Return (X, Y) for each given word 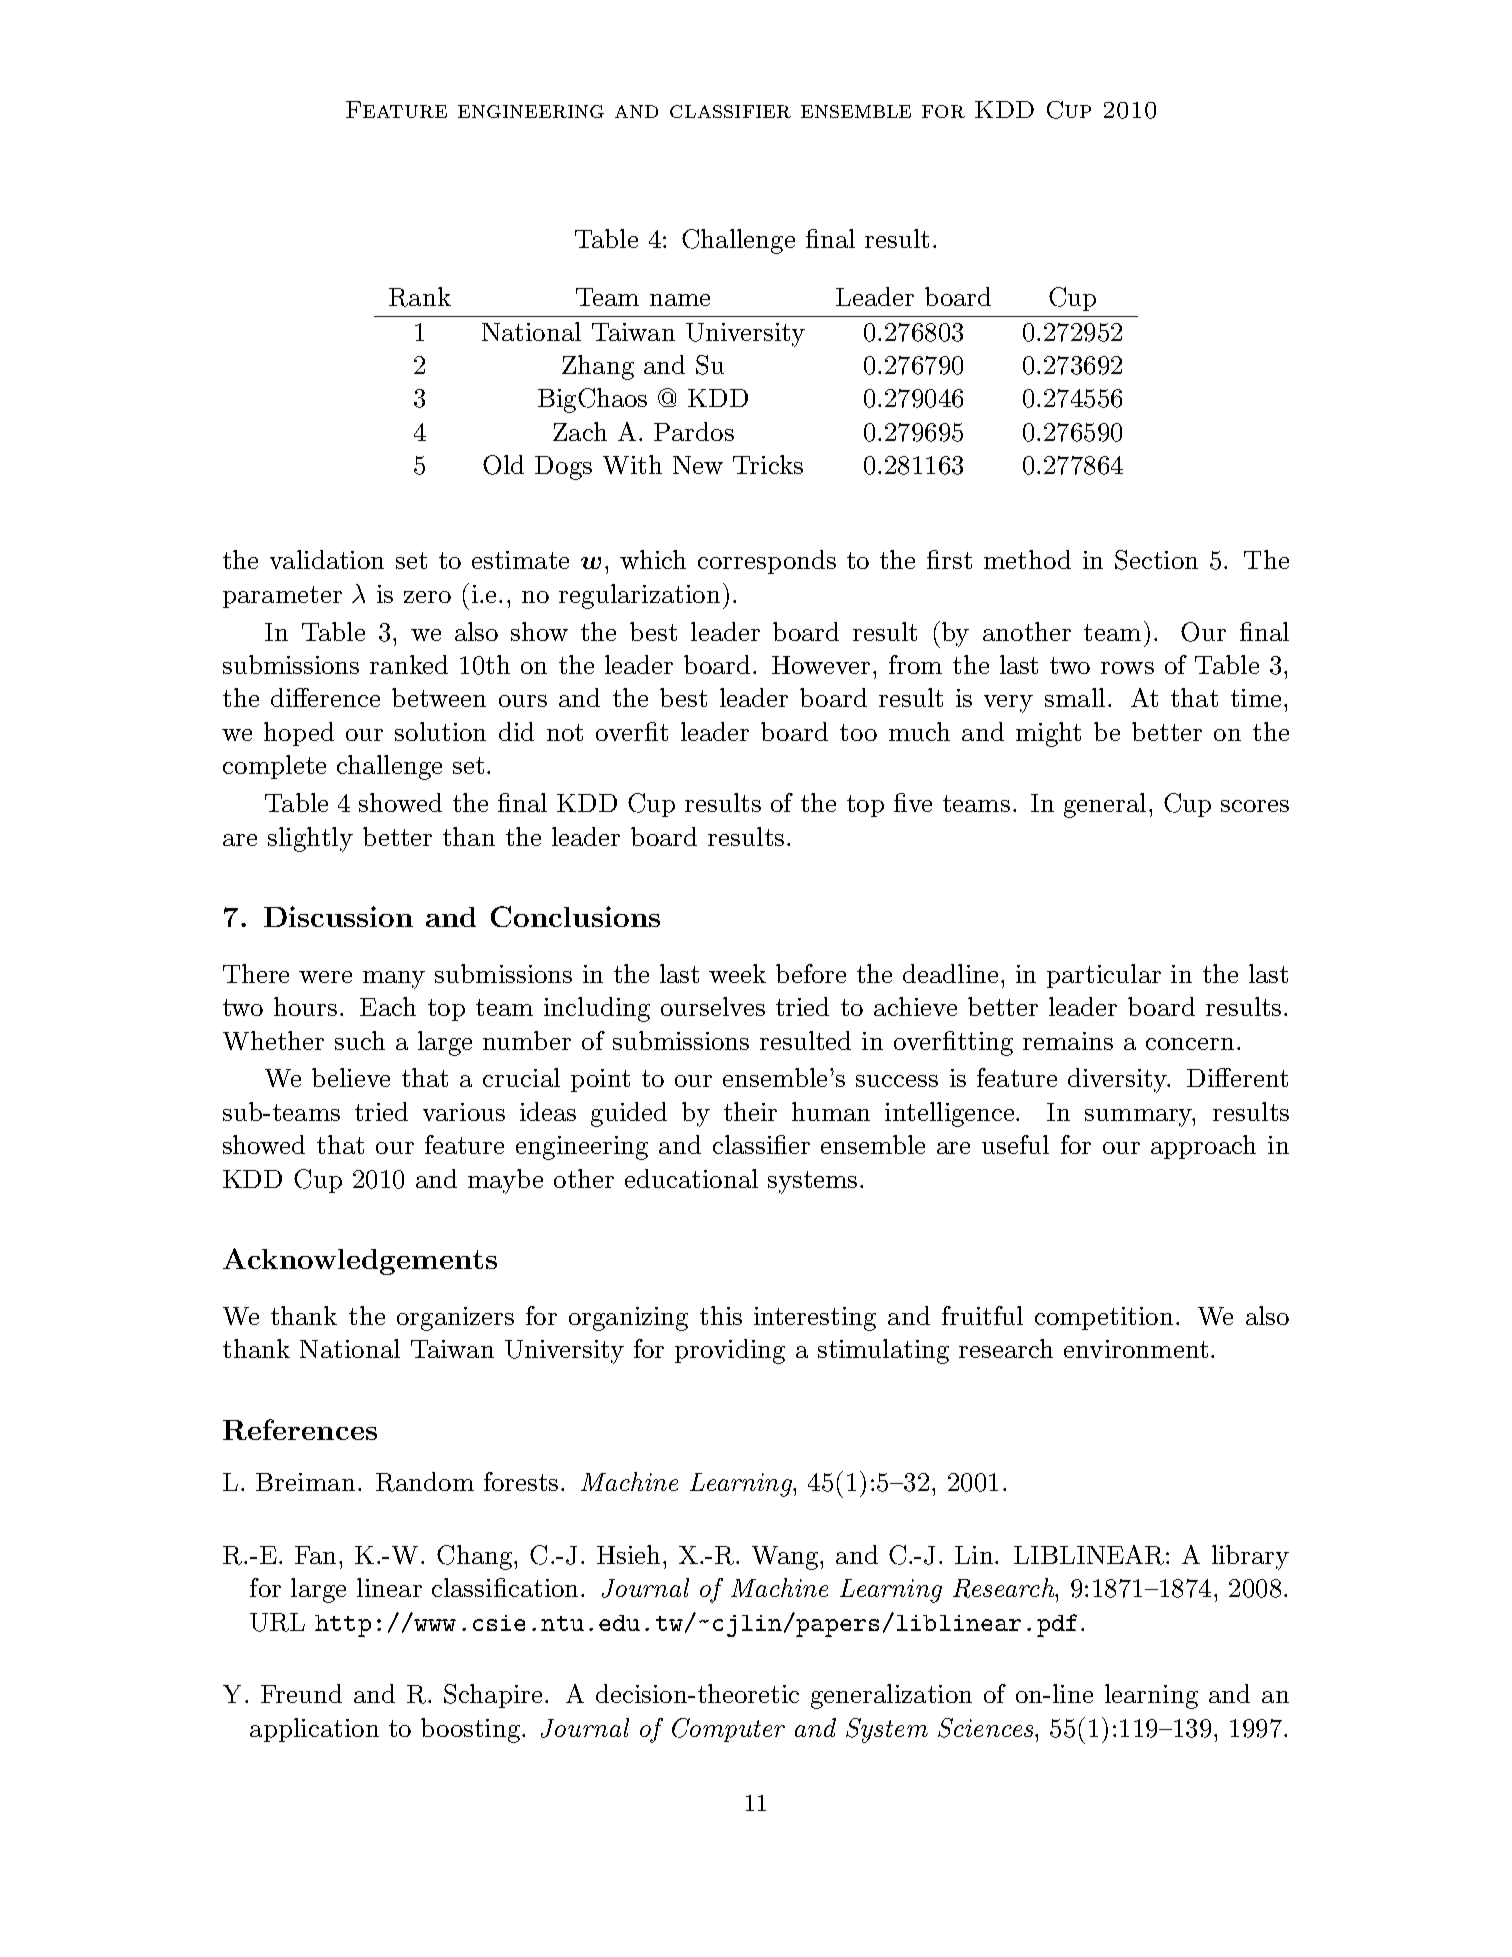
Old (503, 465)
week (737, 973)
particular (1104, 976)
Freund (301, 1693)
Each (388, 1006)
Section (1156, 560)
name (680, 300)
